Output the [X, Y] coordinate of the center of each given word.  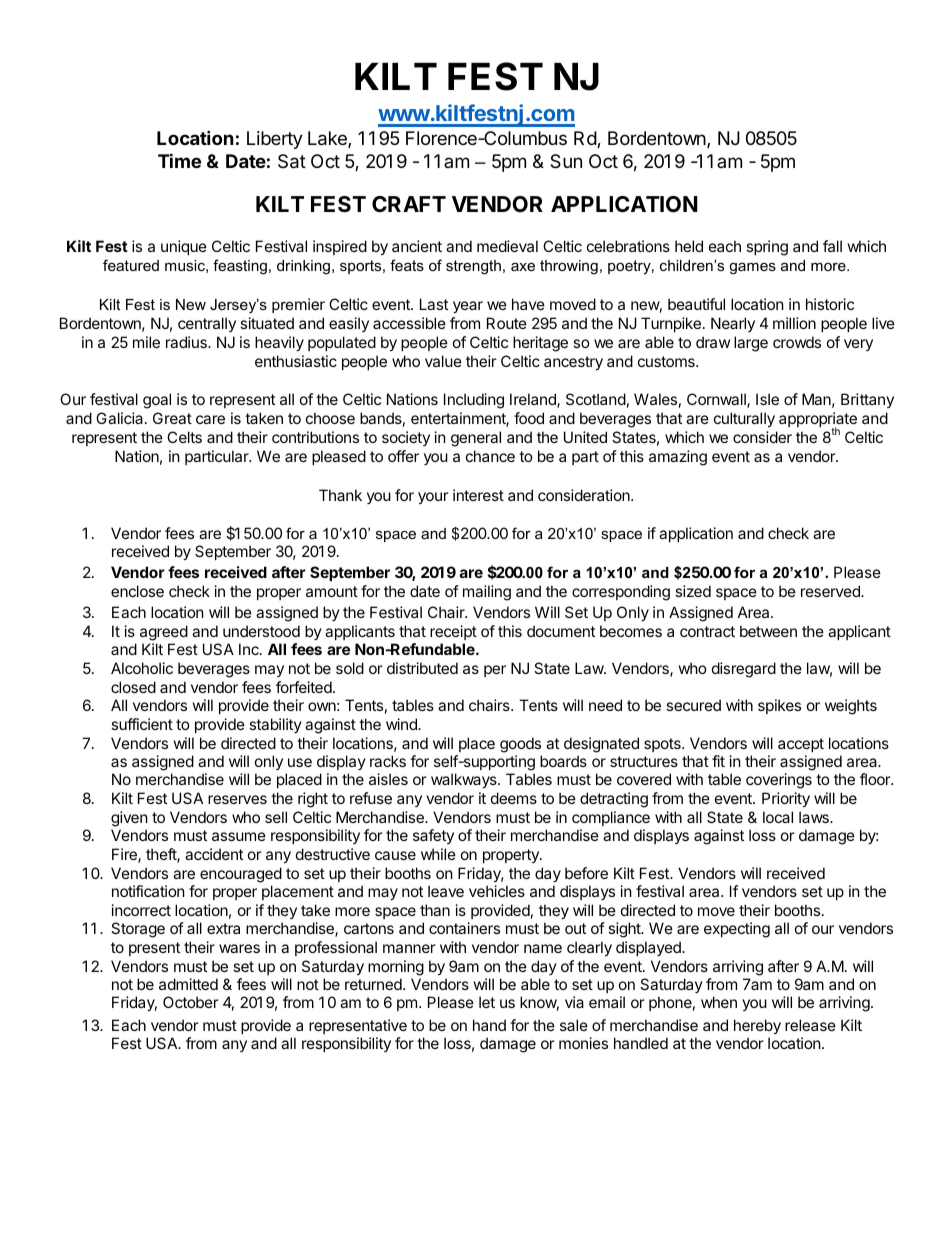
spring [767, 248]
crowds [797, 342]
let [487, 1002]
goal [157, 401]
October [191, 1002]
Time [179, 160]
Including [474, 401]
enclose [137, 591]
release [810, 1025]
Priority [786, 799]
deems [514, 798]
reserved [831, 591]
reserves [237, 799]
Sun [566, 161]
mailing [487, 593]
